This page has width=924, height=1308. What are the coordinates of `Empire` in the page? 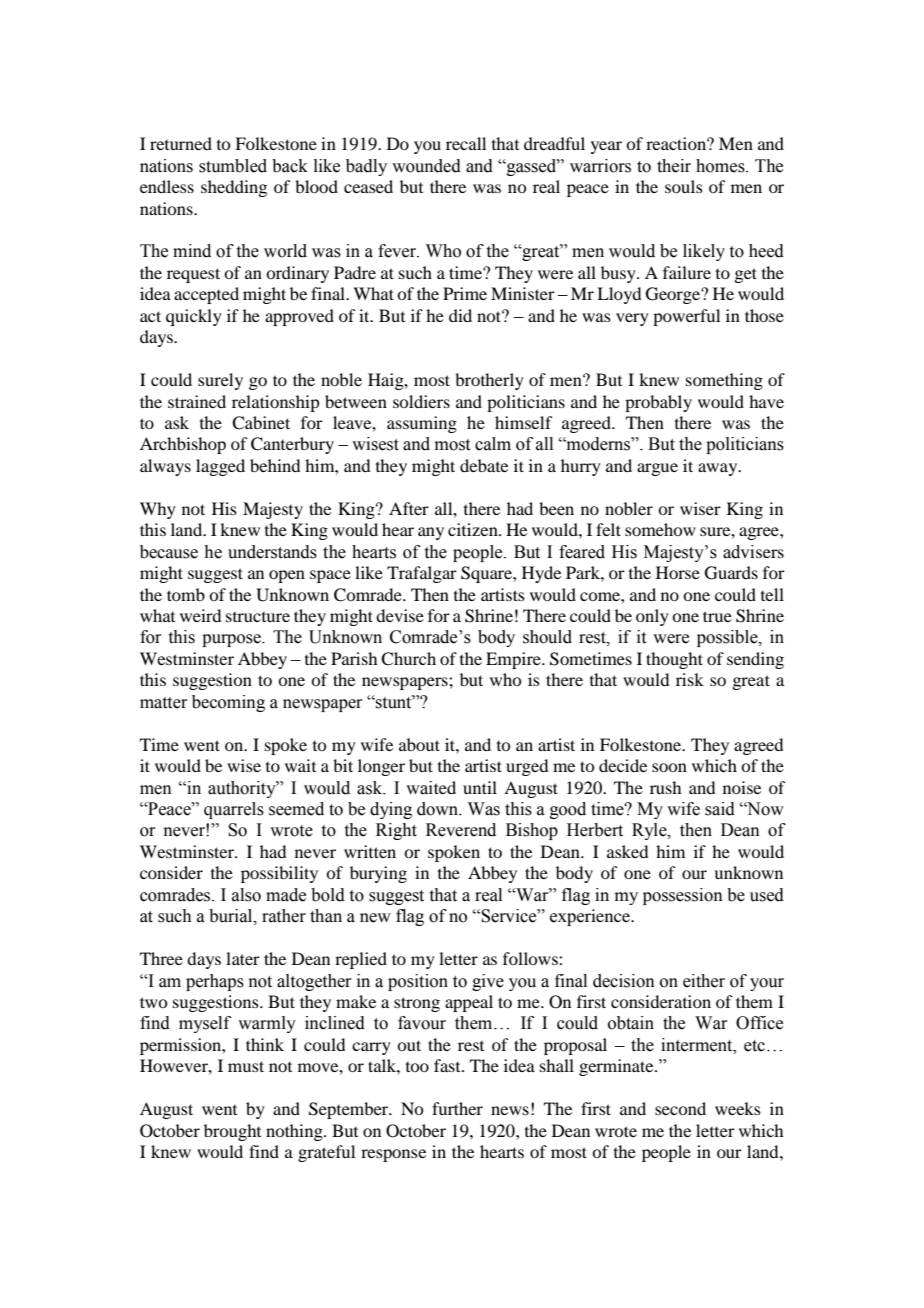 It's located at (514, 660).
